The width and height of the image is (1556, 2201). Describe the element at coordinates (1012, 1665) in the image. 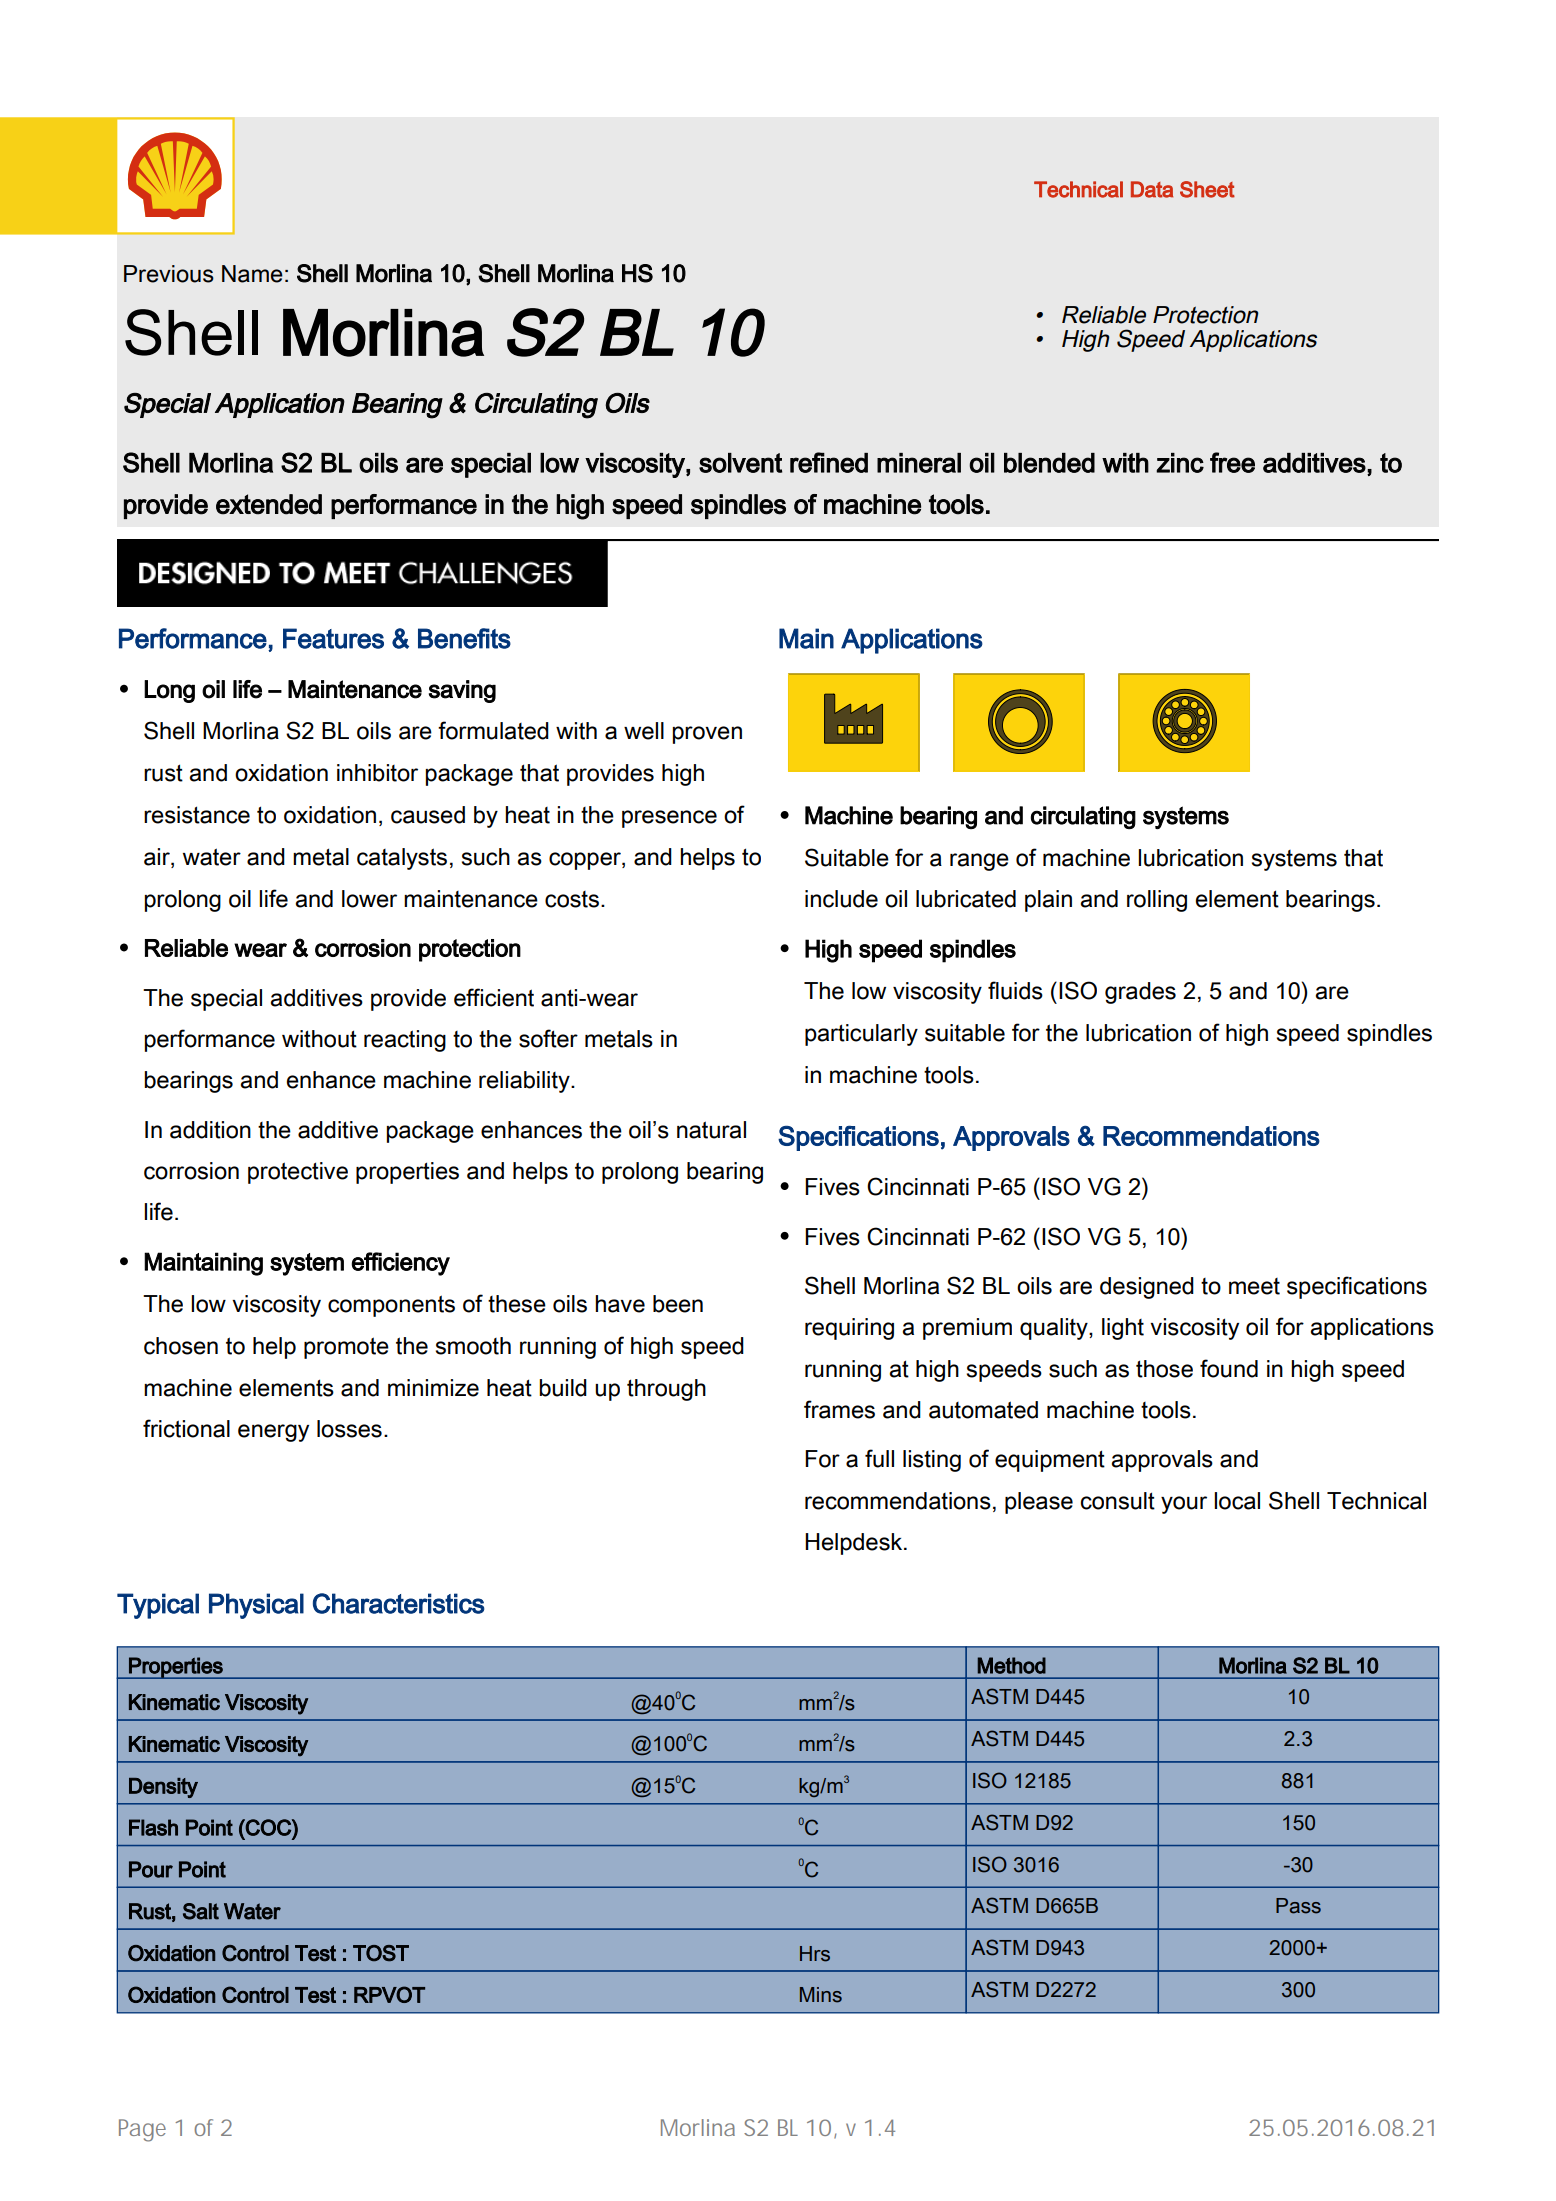

I see `Method` at that location.
